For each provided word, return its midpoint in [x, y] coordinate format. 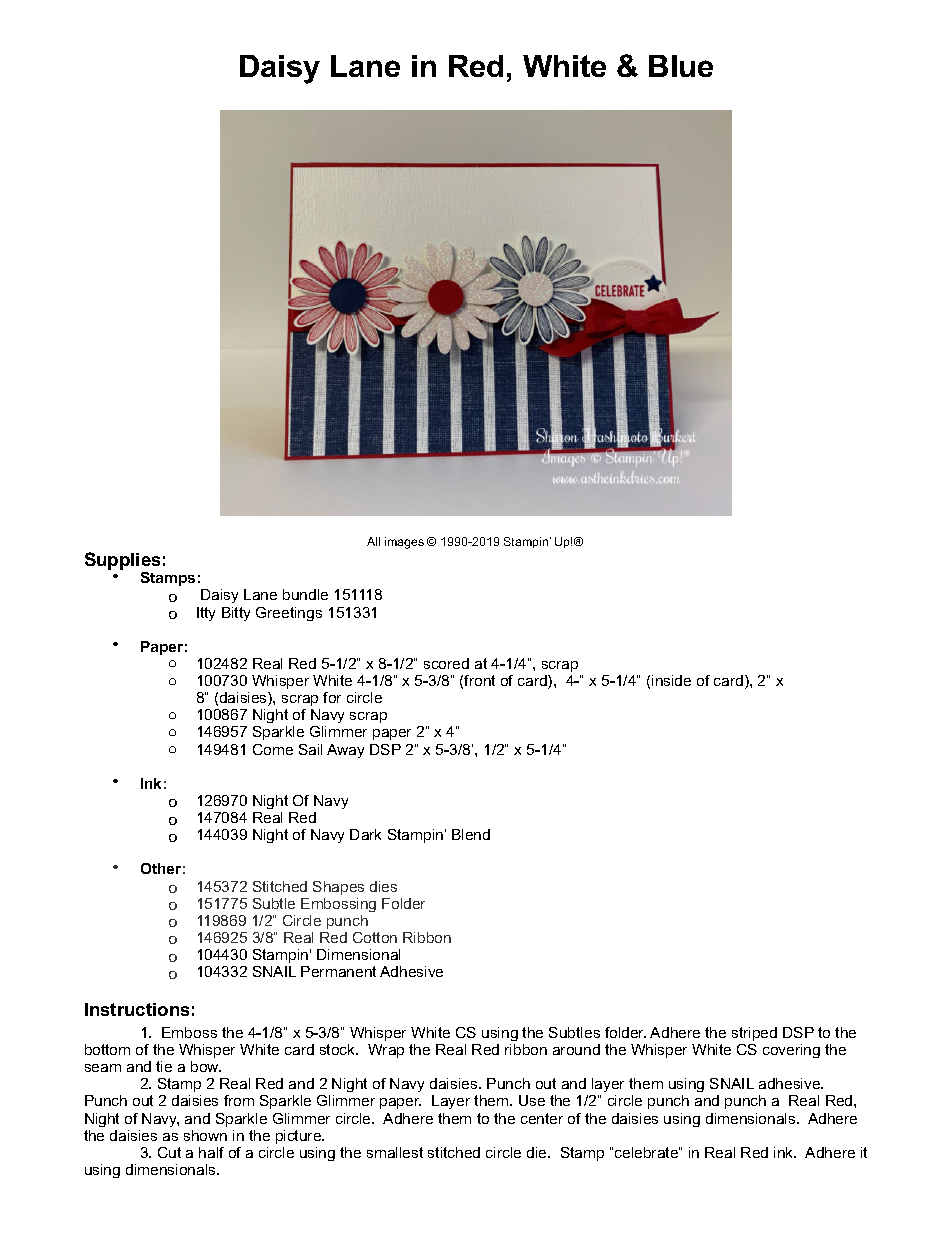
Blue [681, 66]
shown [205, 1135]
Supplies [122, 562]
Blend [471, 834]
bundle [305, 594]
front [479, 680]
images [404, 543]
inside [671, 680]
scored [446, 663]
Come [273, 749]
